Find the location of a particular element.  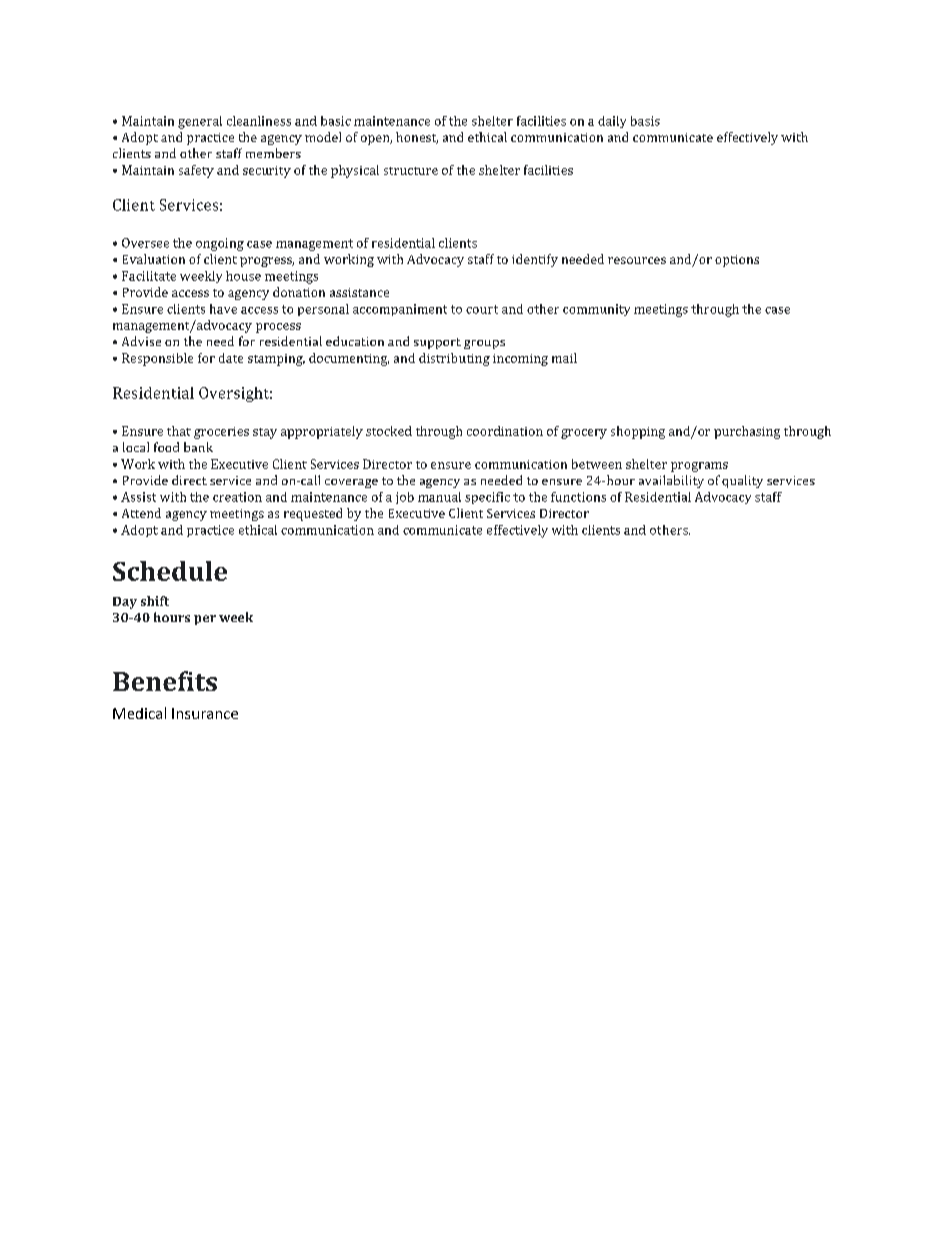

Benefits is located at coordinates (165, 681).
